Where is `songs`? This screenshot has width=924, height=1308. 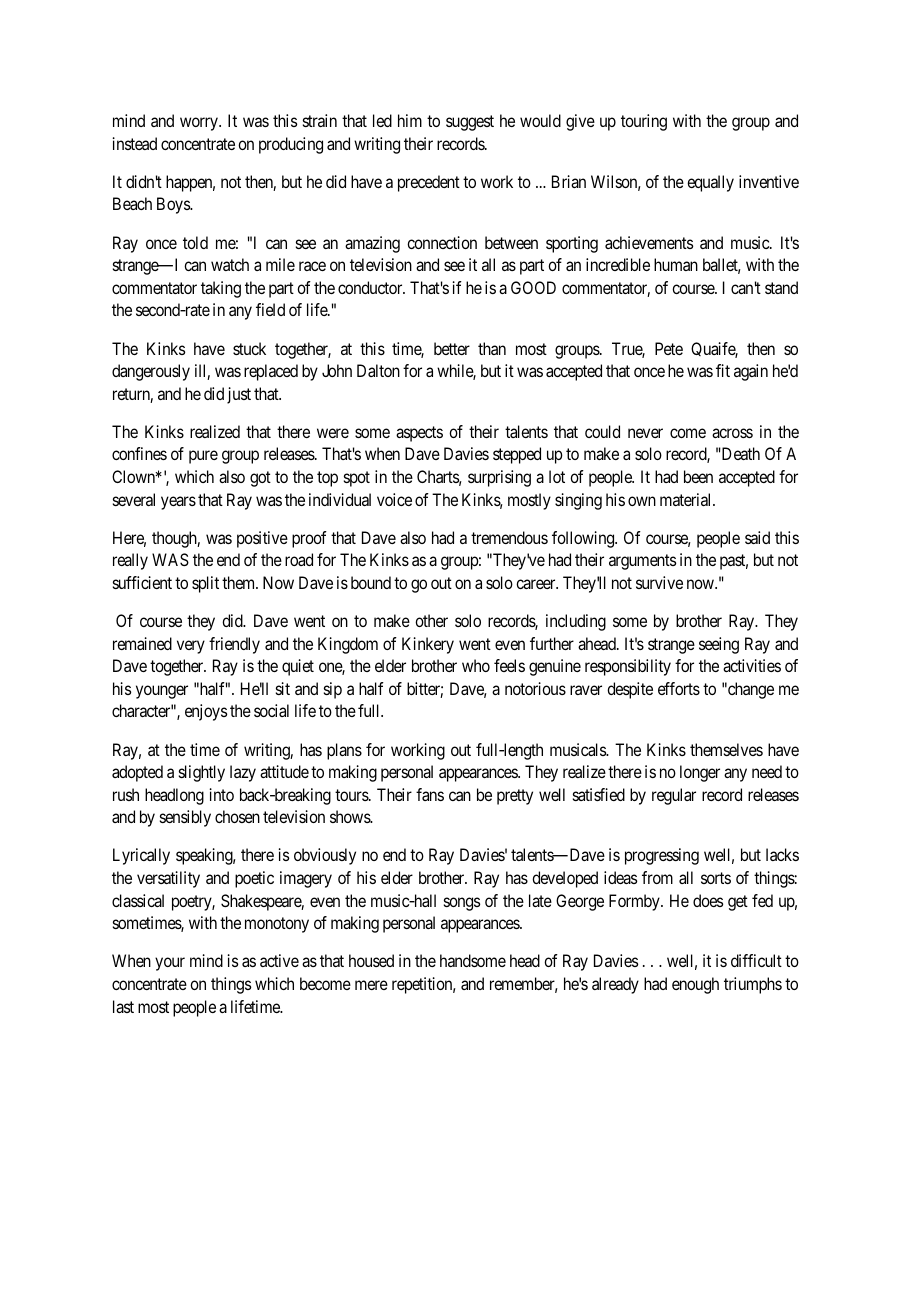 songs is located at coordinates (462, 904).
